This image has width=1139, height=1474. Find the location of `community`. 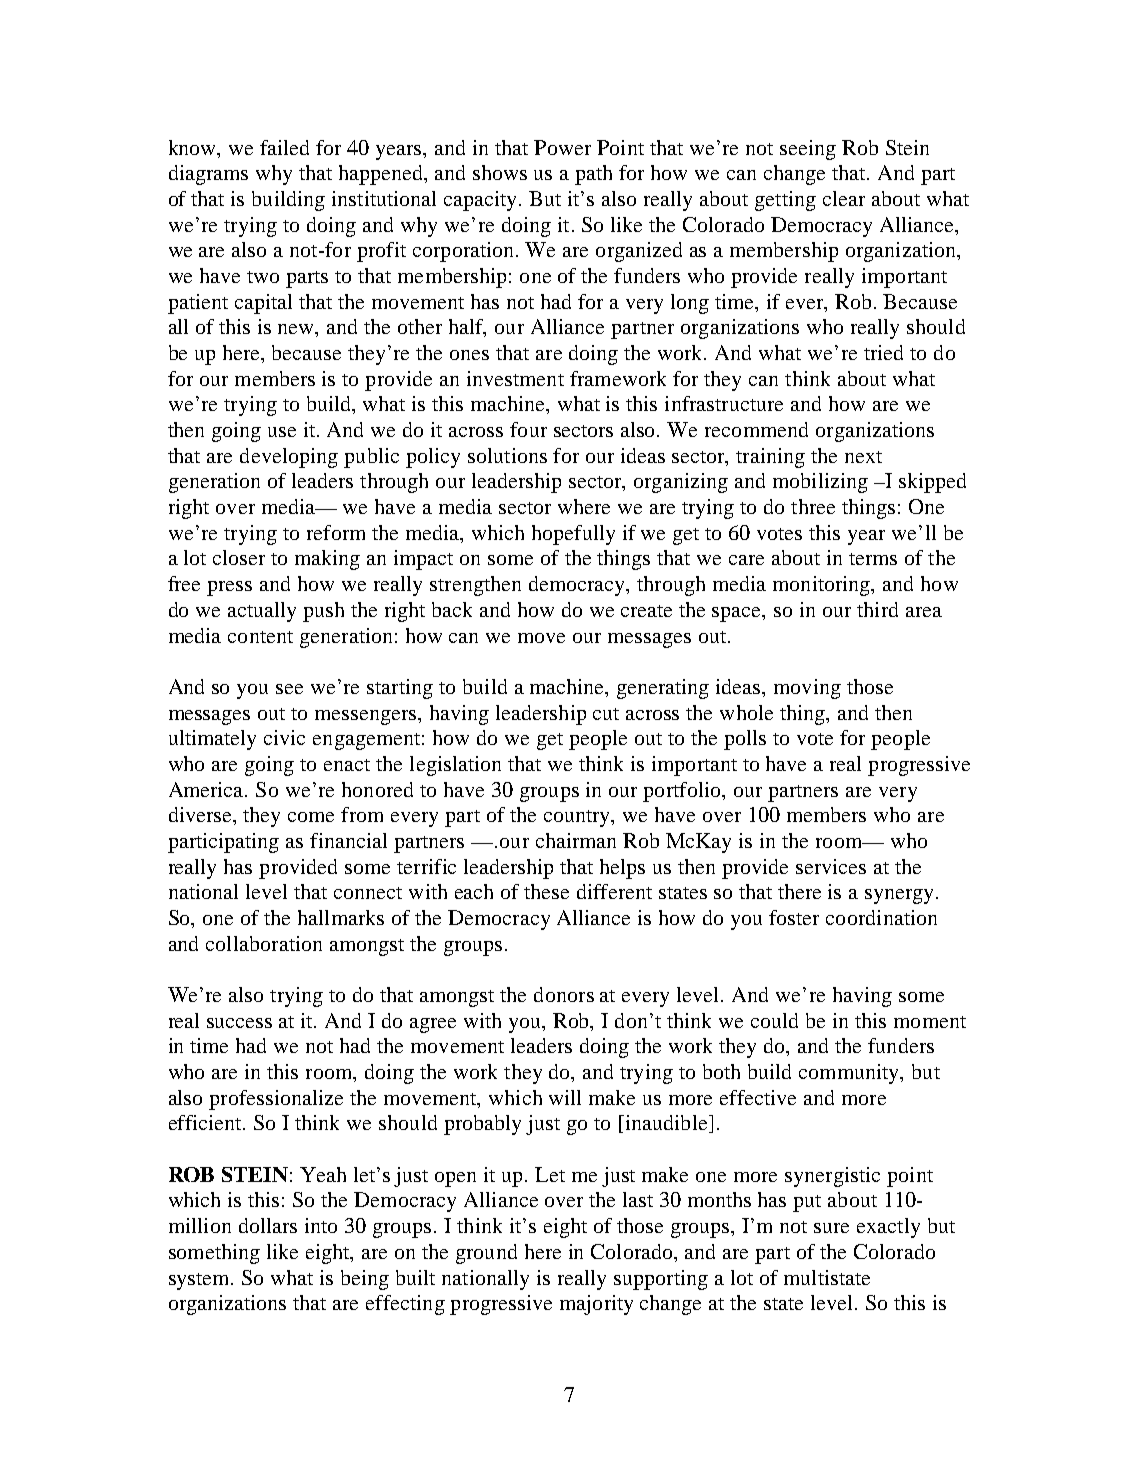

community is located at coordinates (850, 1074).
